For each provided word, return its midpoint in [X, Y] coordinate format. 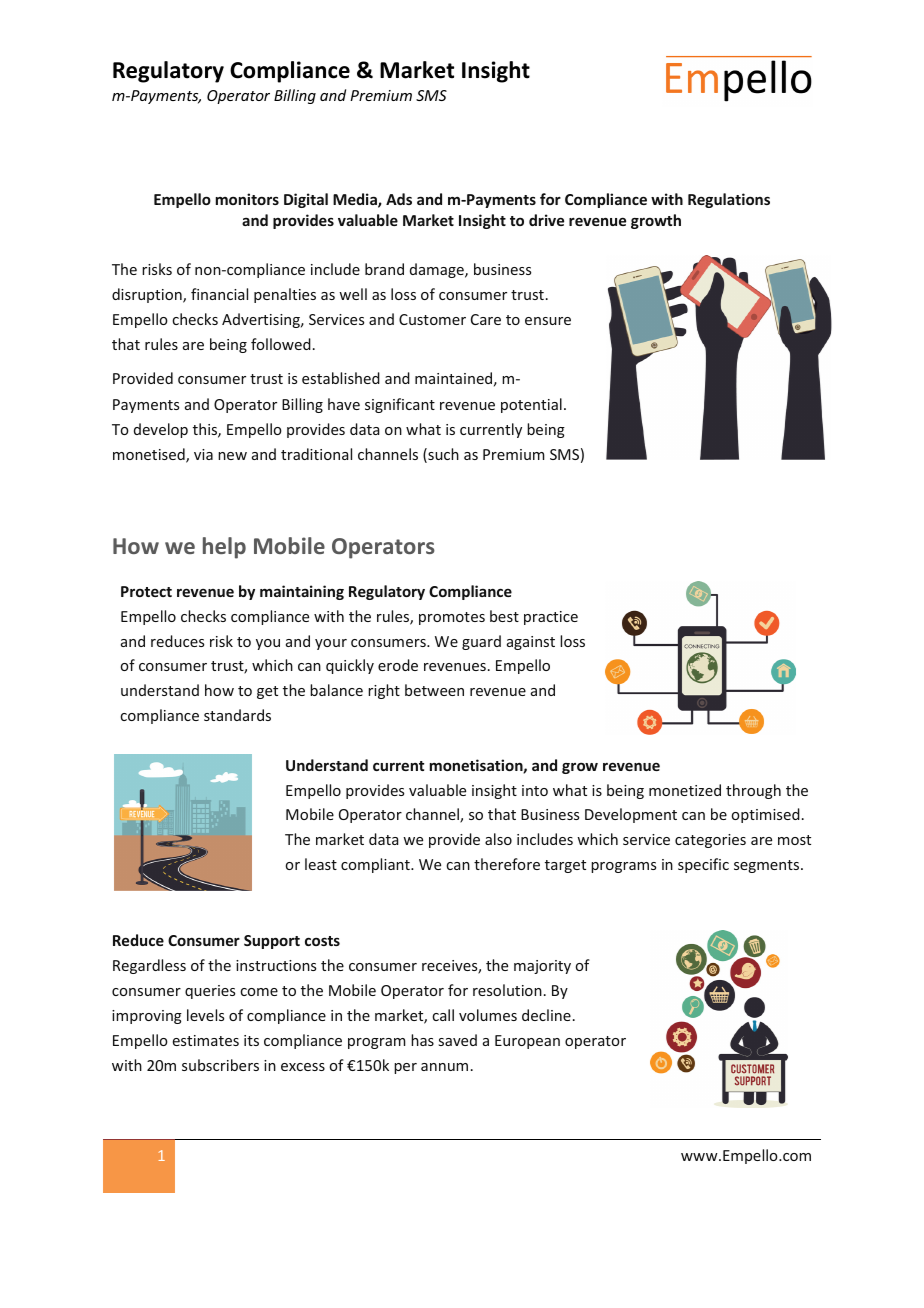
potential [531, 405]
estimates [206, 1040]
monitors [247, 199]
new [232, 456]
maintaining [302, 592]
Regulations [729, 200]
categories [710, 841]
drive [546, 220]
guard [481, 642]
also [498, 839]
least [321, 864]
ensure [548, 321]
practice [551, 618]
